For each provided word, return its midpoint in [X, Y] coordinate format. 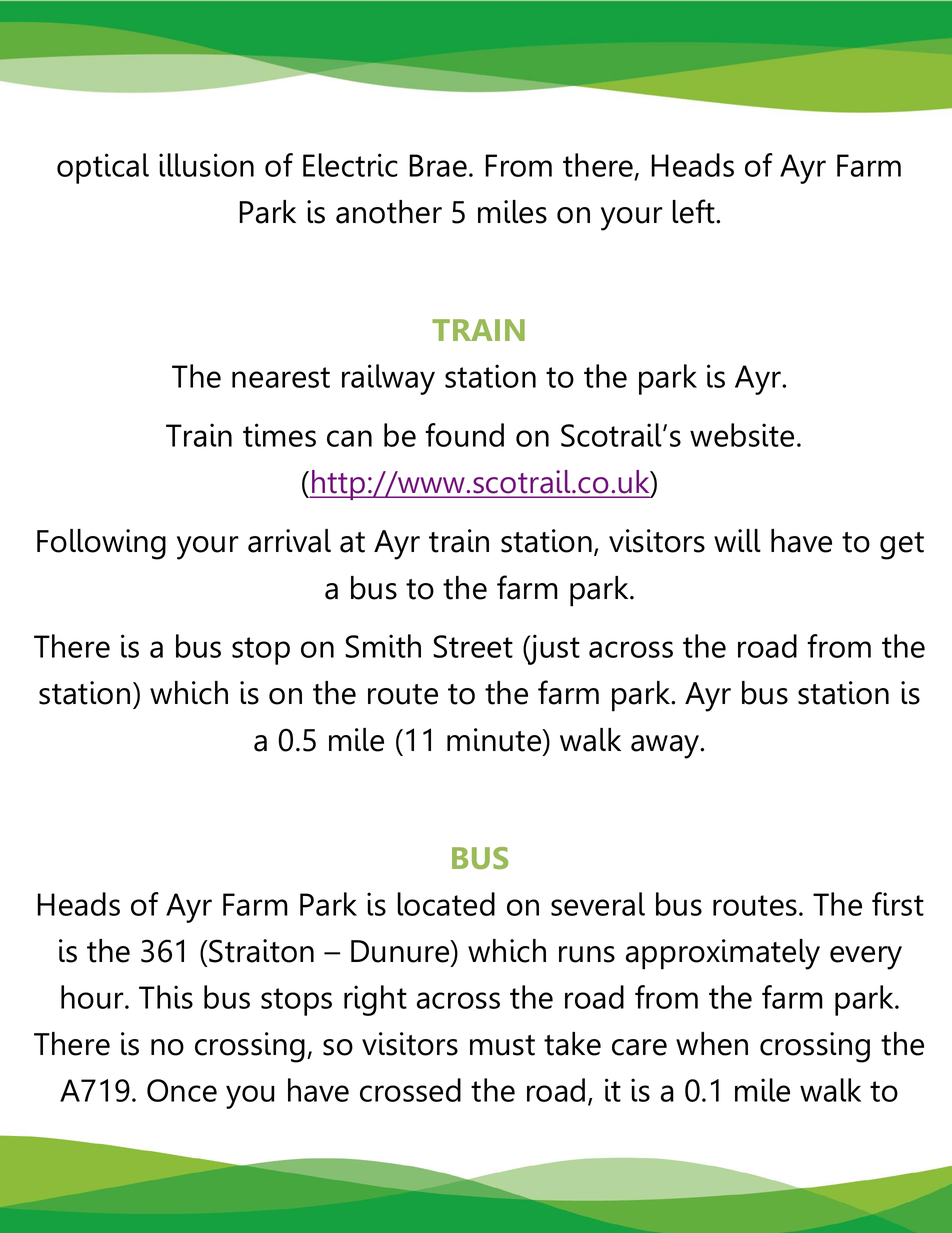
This [166, 997]
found [464, 435]
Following [101, 544]
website [742, 435]
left [695, 211]
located [446, 904]
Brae [438, 165]
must [502, 1045]
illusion [206, 165]
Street [473, 646]
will [737, 540]
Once [182, 1090]
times [279, 435]
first [898, 904]
